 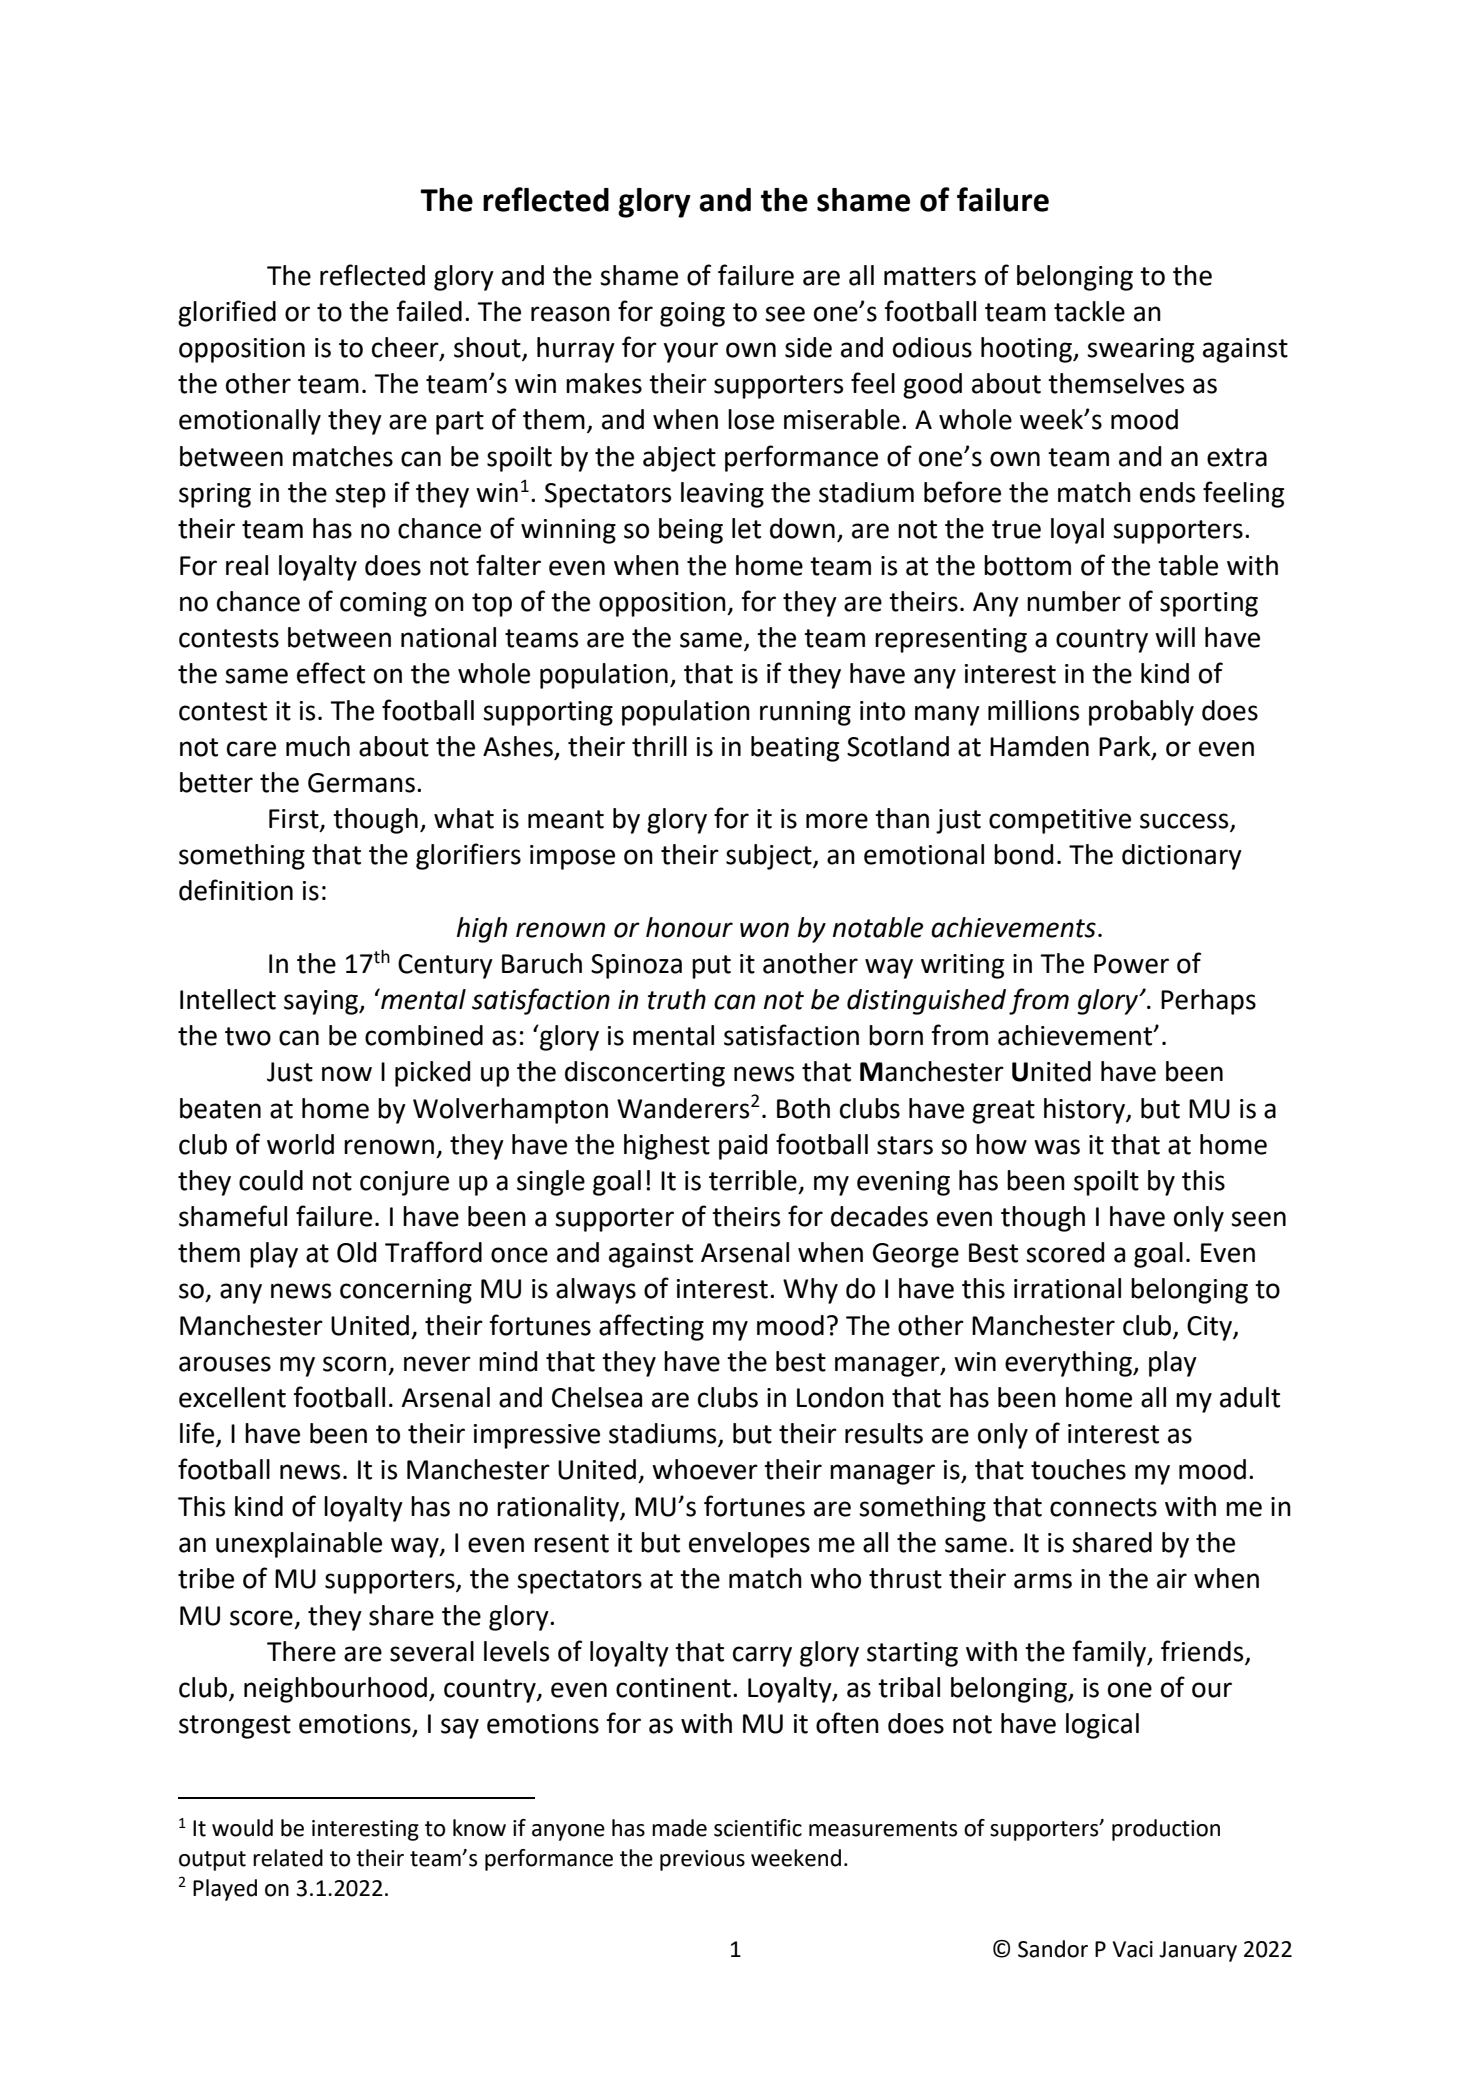 I want to click on cheer, so click(x=406, y=348).
